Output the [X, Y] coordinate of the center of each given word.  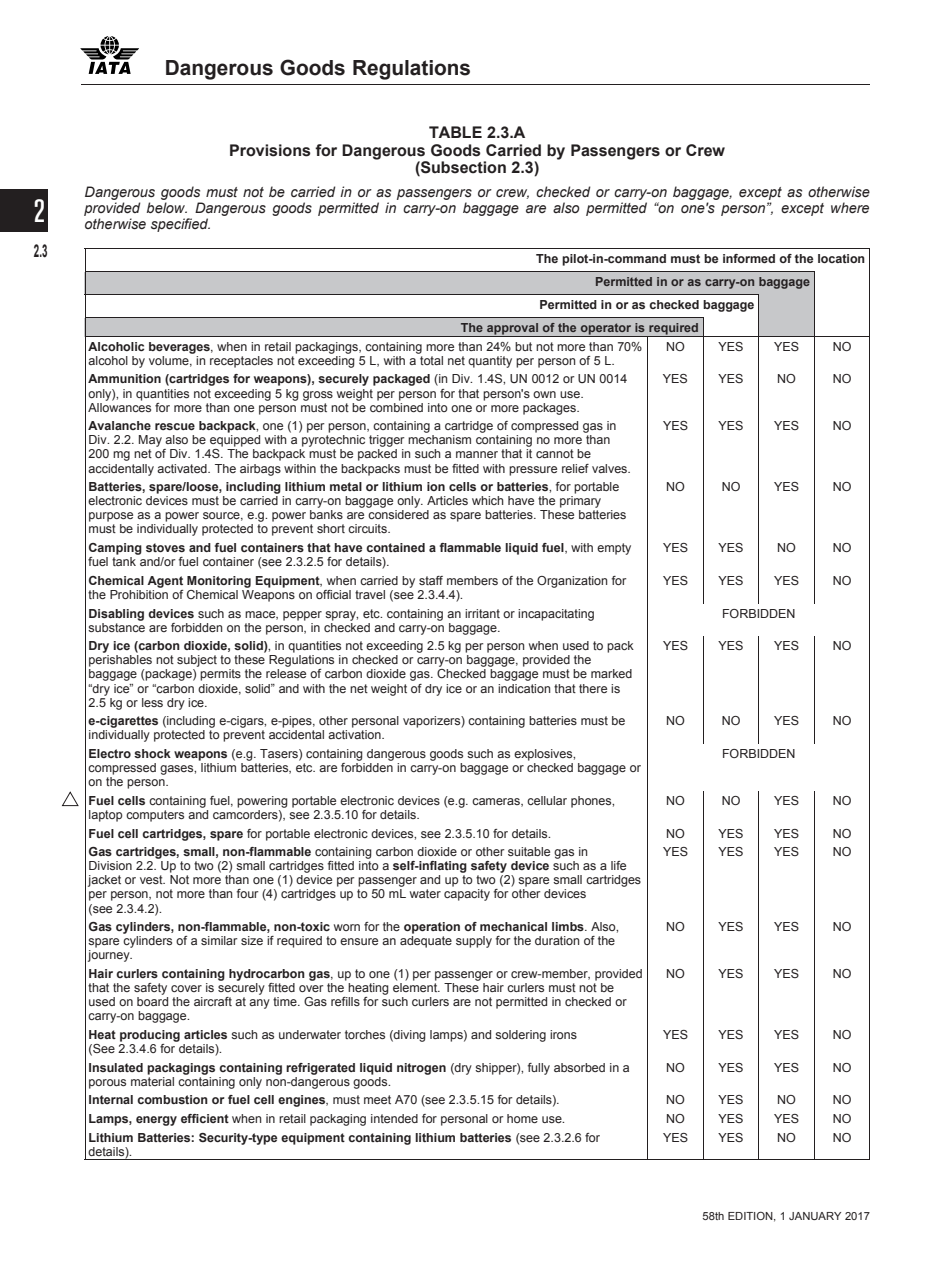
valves [611, 468]
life [618, 865]
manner [477, 454]
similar [219, 940]
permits [220, 675]
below [167, 207]
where [850, 207]
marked [611, 673]
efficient [205, 1118]
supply [474, 942]
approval [512, 330]
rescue [175, 426]
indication [524, 688]
